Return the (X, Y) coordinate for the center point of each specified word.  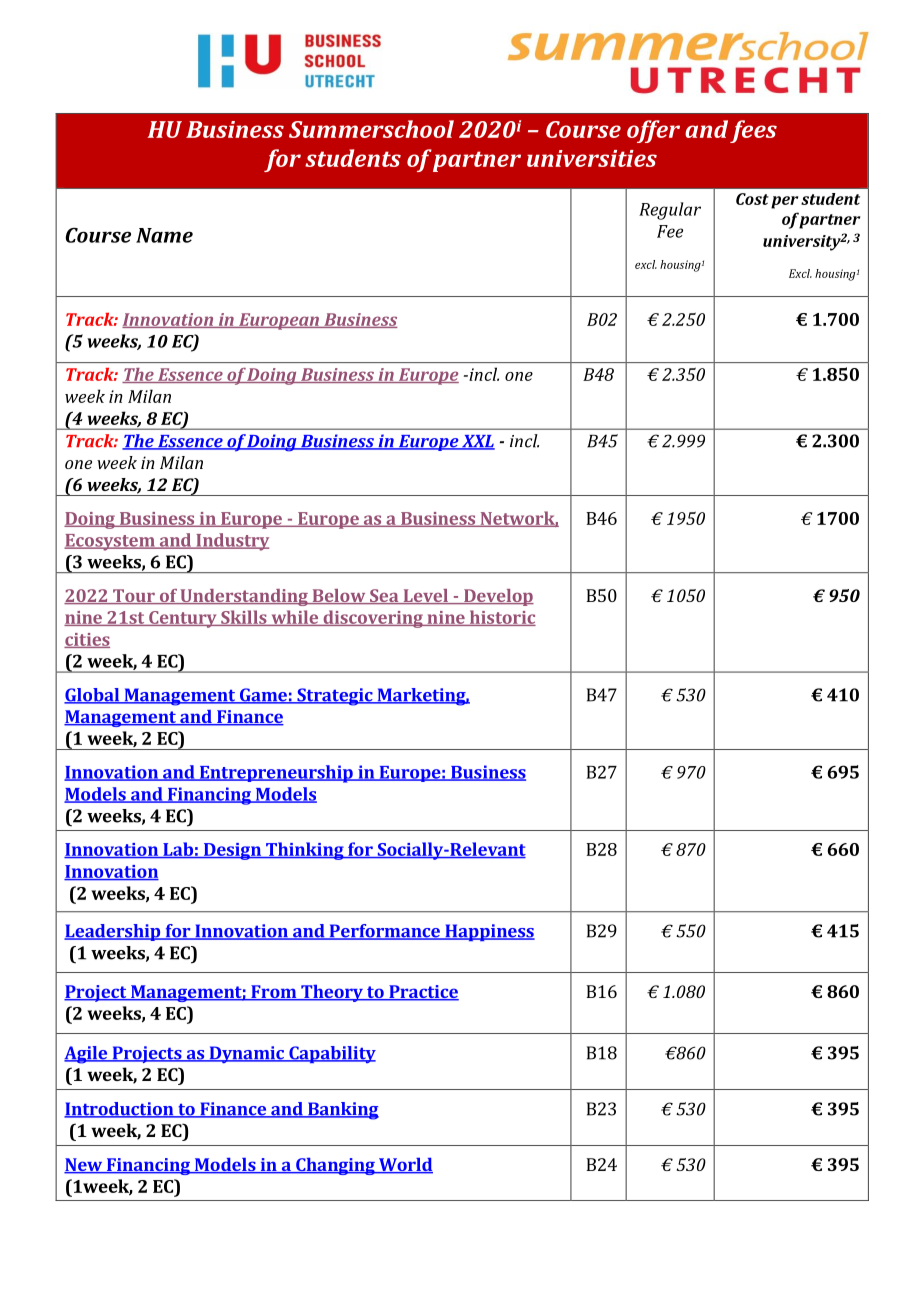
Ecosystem (110, 542)
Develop (498, 597)
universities (592, 158)
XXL (477, 442)
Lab (178, 850)
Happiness (489, 932)
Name (164, 235)
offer (653, 131)
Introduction (120, 1110)
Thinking (305, 851)
